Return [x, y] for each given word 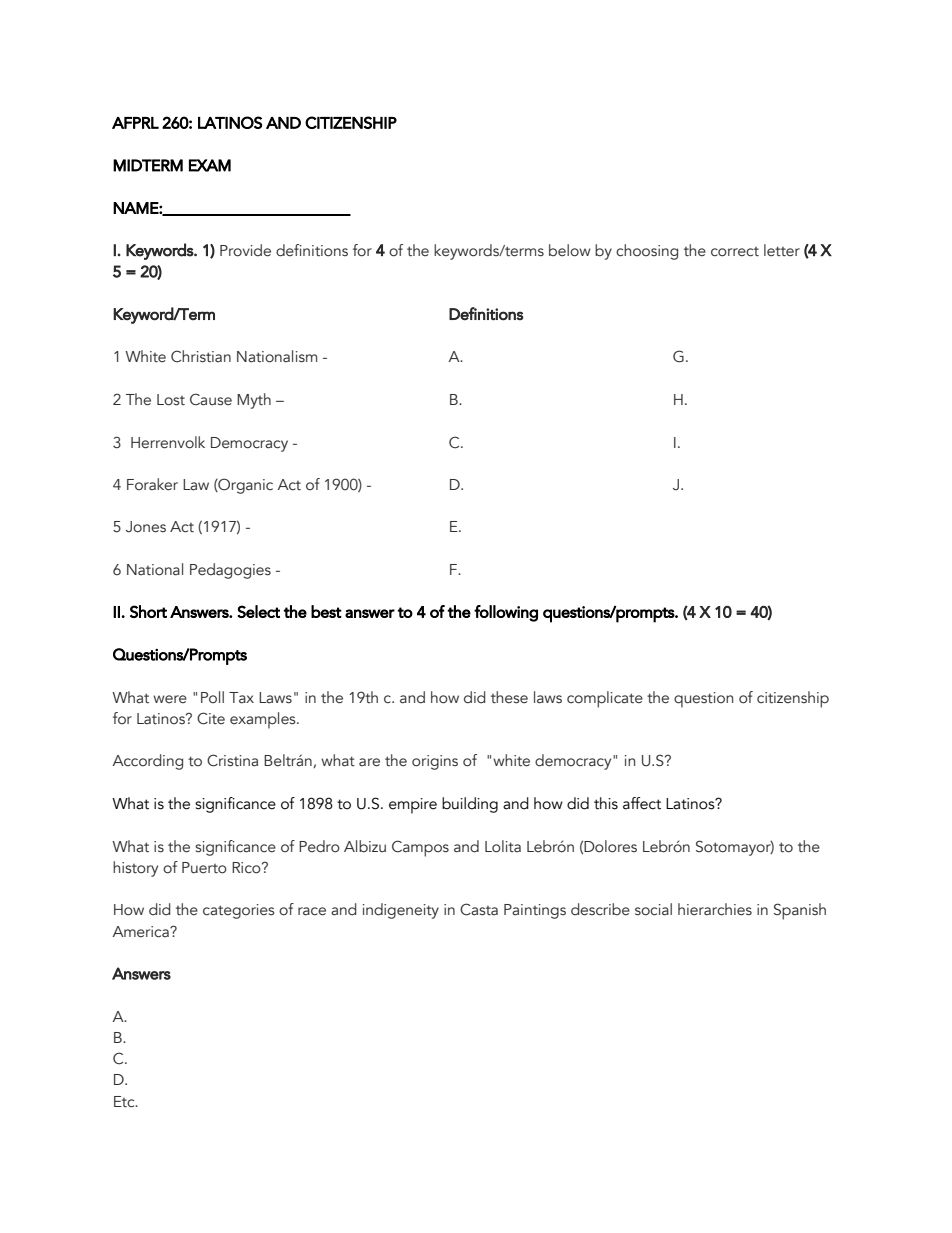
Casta [479, 909]
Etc [125, 1102]
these [509, 697]
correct [735, 252]
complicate [605, 699]
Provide [245, 250]
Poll [212, 697]
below [570, 250]
